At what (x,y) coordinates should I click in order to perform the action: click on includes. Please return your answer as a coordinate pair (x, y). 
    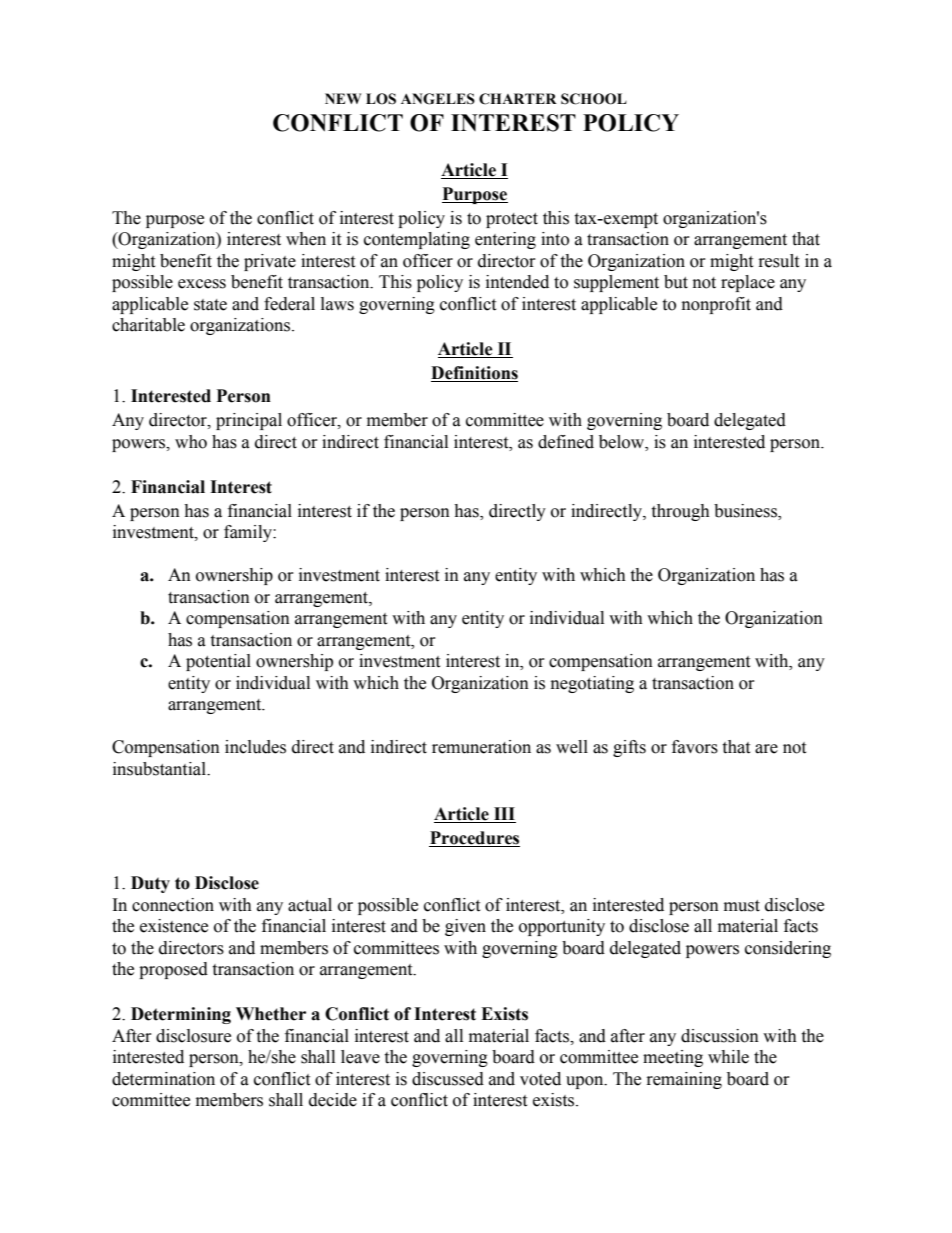
    Looking at the image, I should click on (255, 747).
